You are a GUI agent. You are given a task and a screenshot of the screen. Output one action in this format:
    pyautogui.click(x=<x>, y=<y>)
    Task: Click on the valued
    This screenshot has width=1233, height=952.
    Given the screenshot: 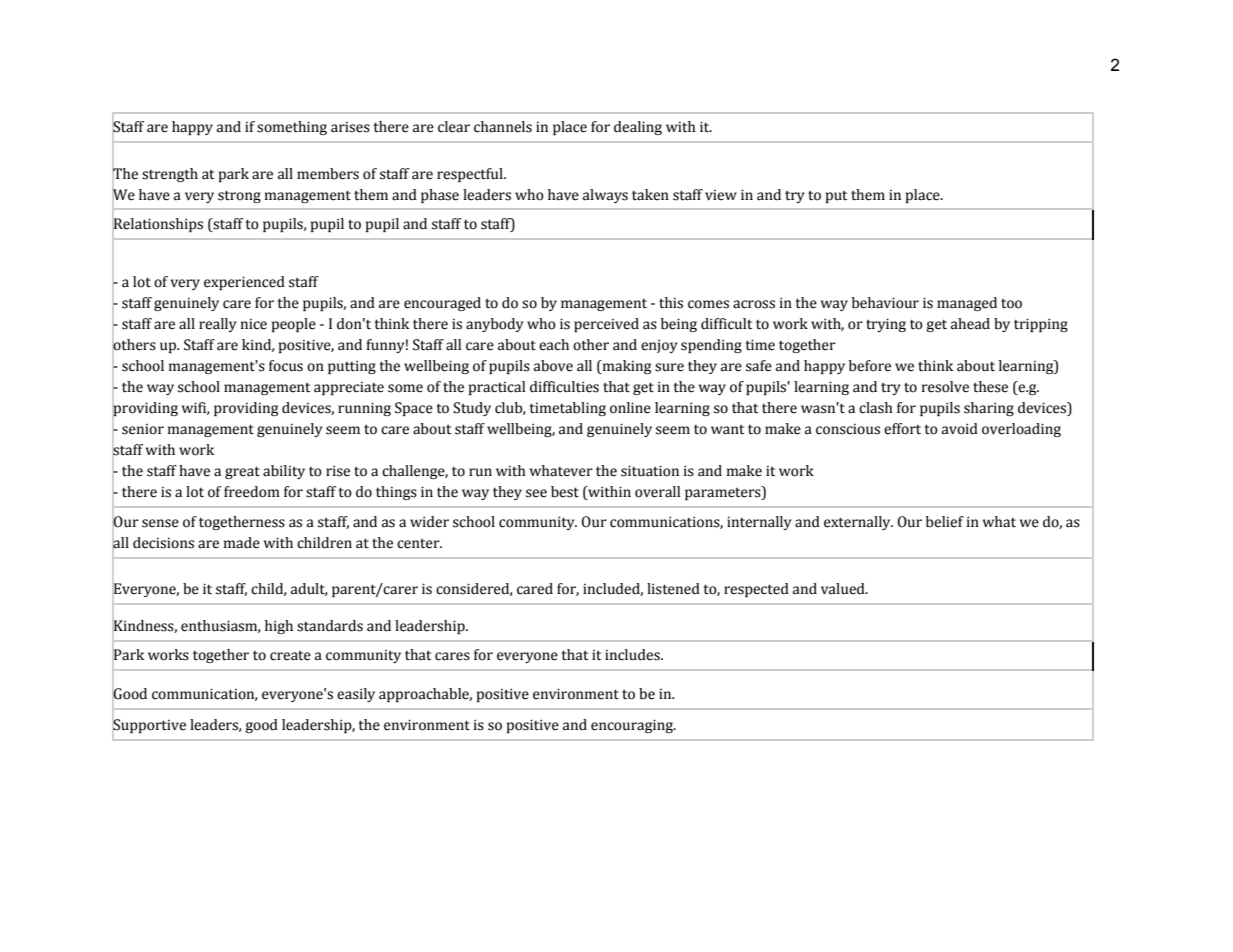 What is the action you would take?
    pyautogui.click(x=844, y=589)
